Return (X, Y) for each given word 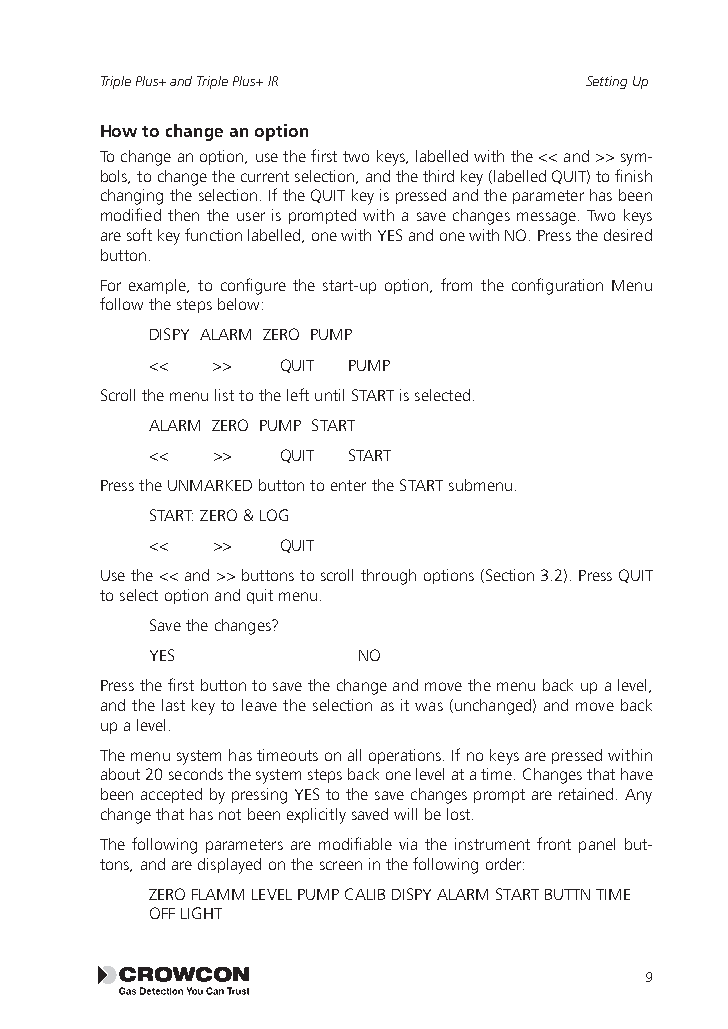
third (438, 176)
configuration (557, 286)
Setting (606, 82)
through (388, 577)
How (119, 131)
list (224, 395)
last (173, 705)
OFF (162, 913)
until (329, 395)
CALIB (365, 894)
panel (597, 845)
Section (508, 576)
